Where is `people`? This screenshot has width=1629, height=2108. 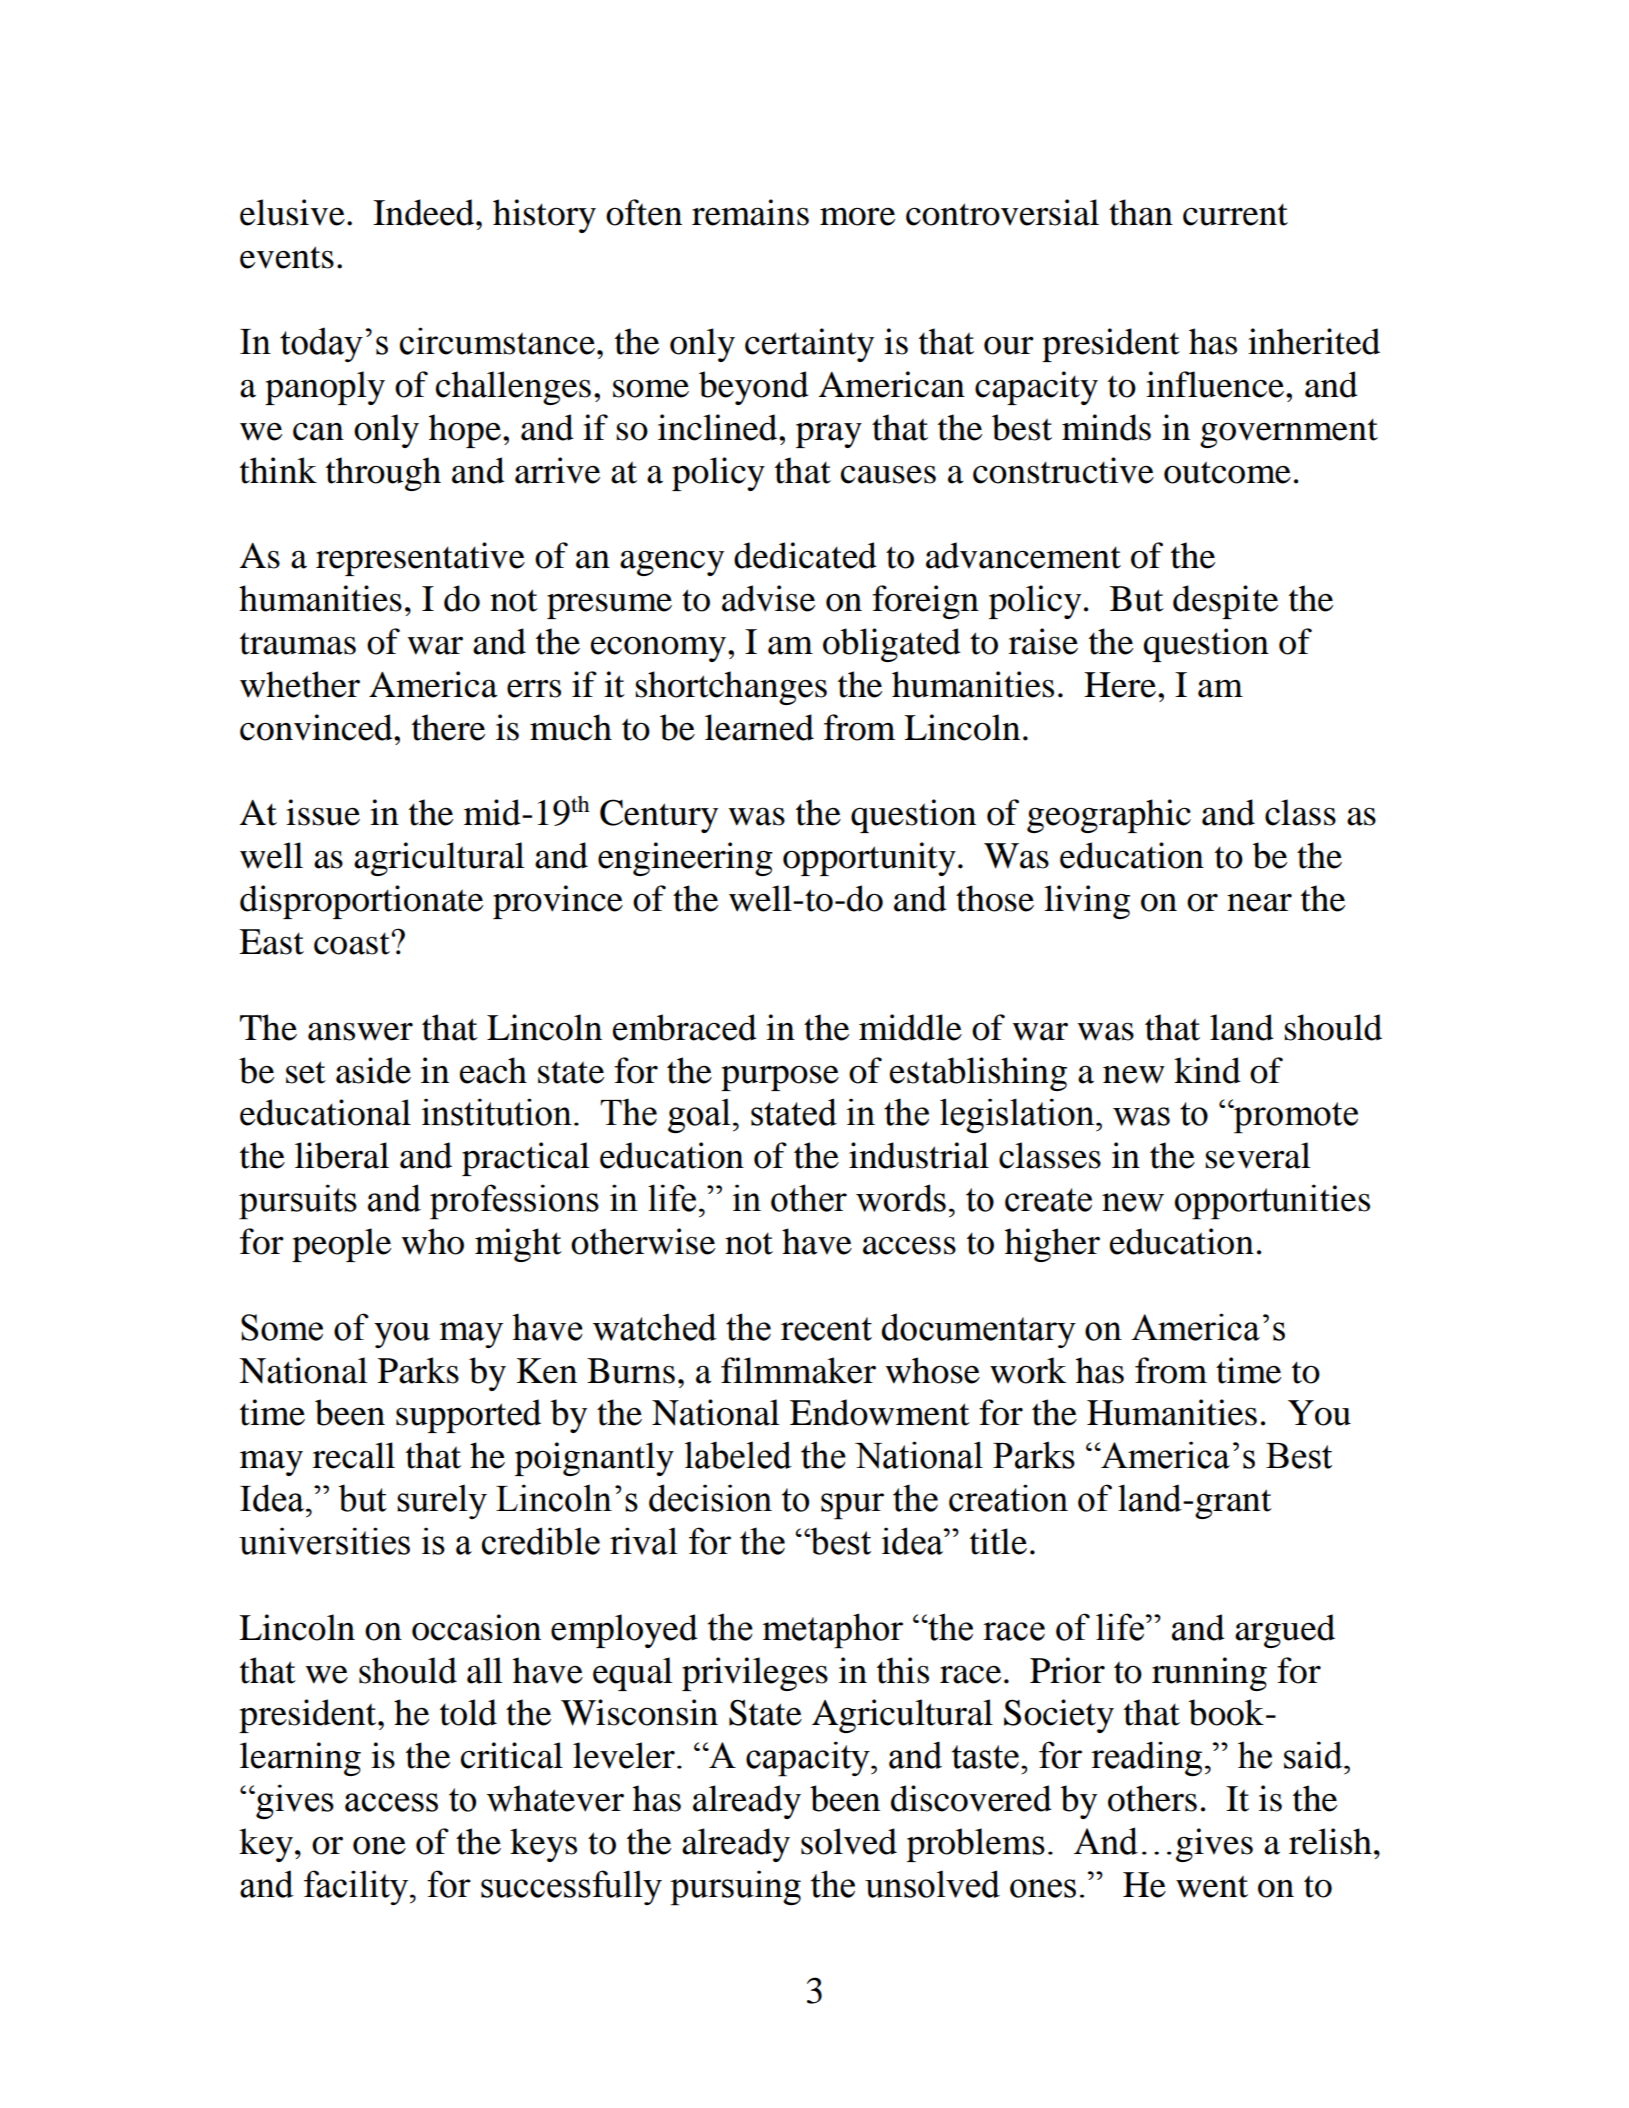 people is located at coordinates (341, 1245).
